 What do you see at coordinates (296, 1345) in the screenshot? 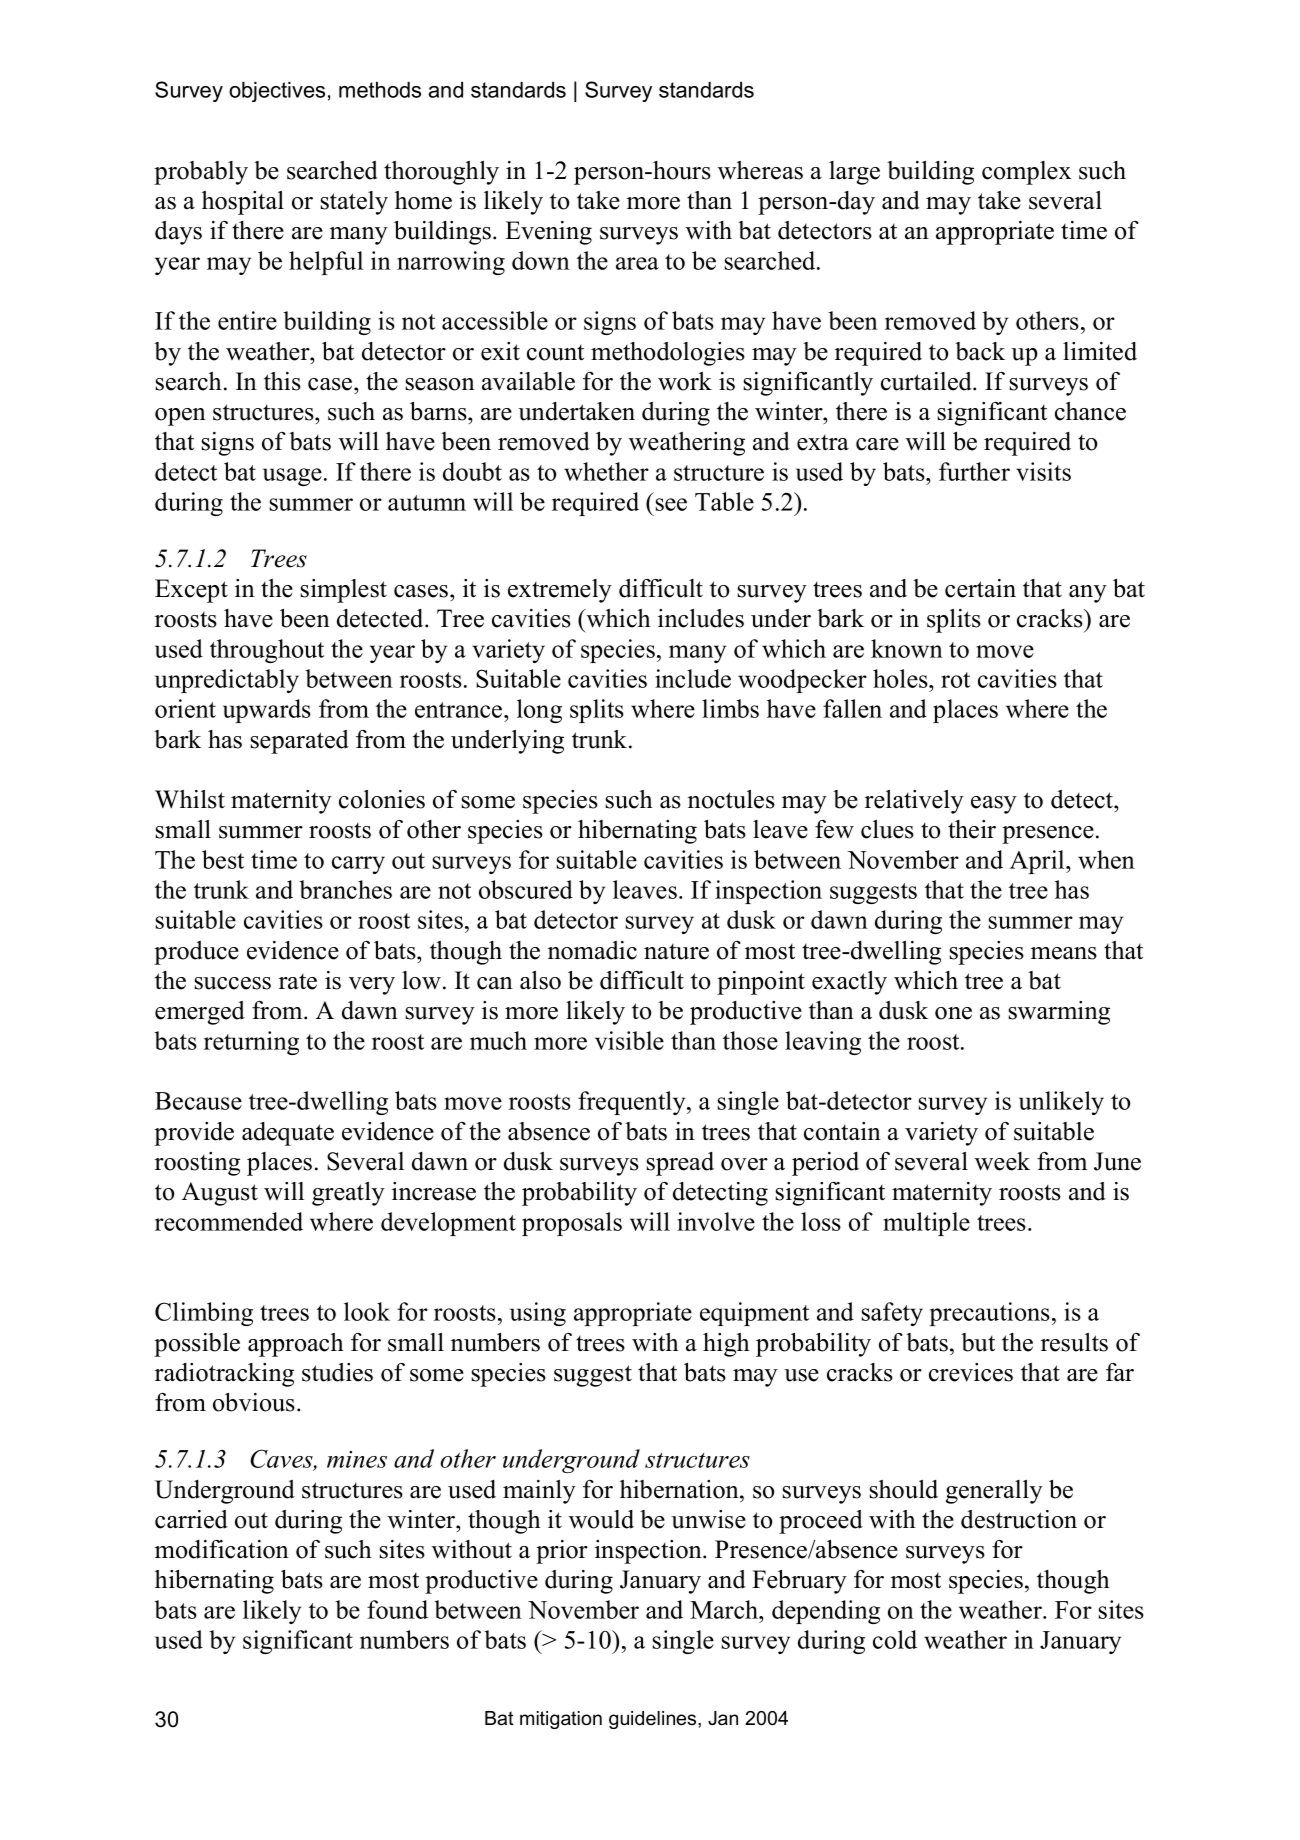
I see `approach` at bounding box center [296, 1345].
